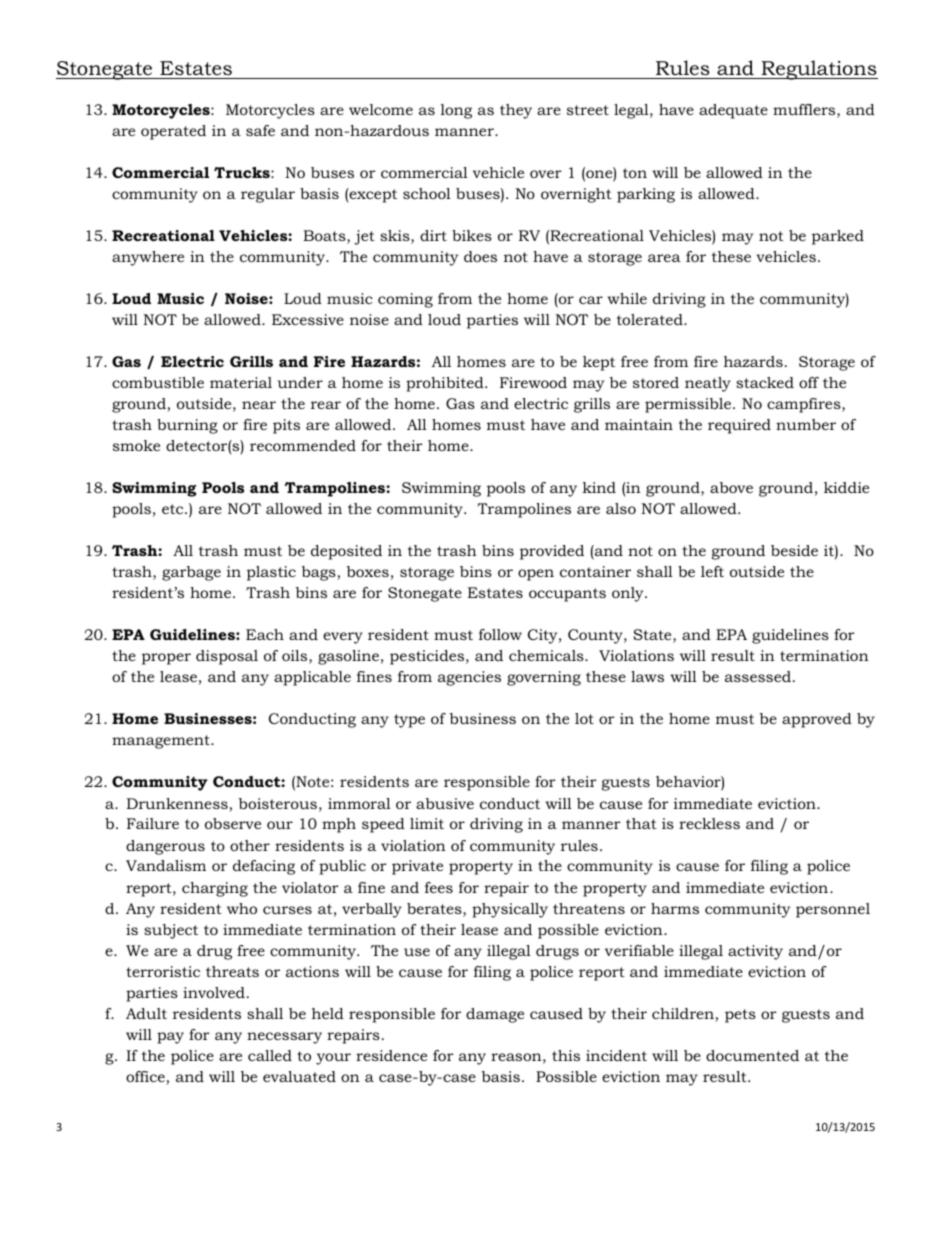 The image size is (952, 1233). I want to click on reckless, so click(709, 823).
